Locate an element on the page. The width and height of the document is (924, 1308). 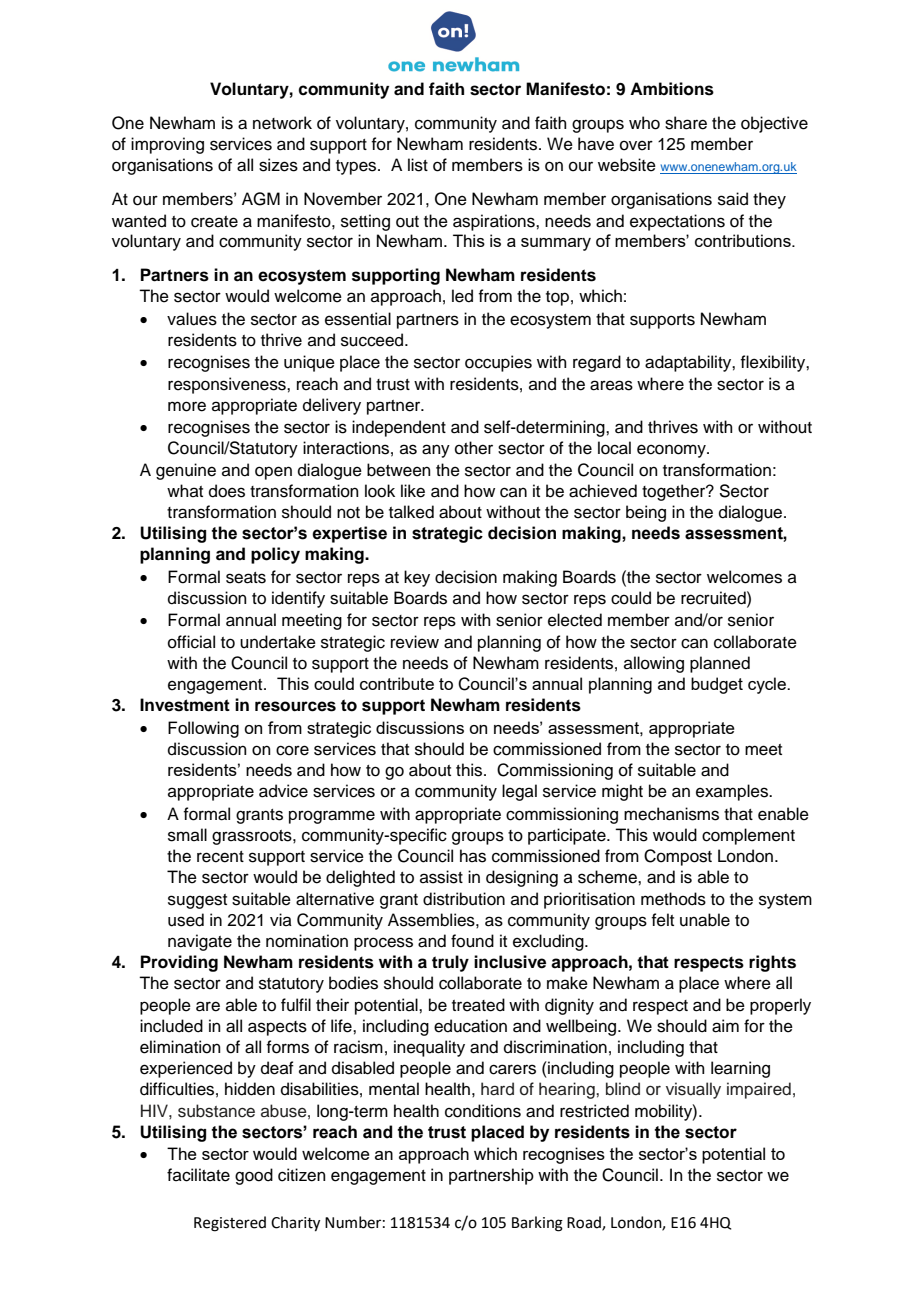
does is located at coordinates (227, 491).
